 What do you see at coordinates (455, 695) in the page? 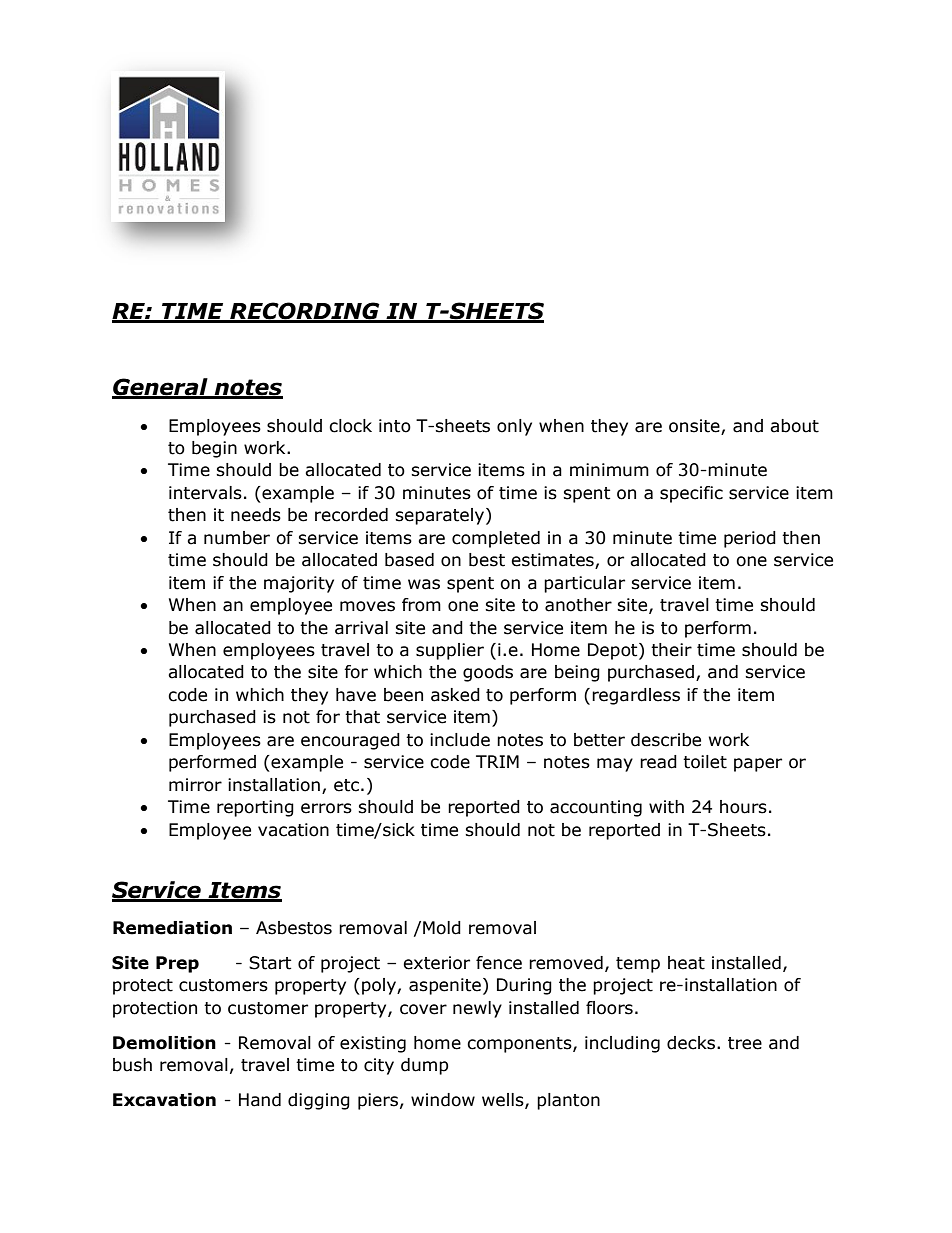
I see `asked` at bounding box center [455, 695].
